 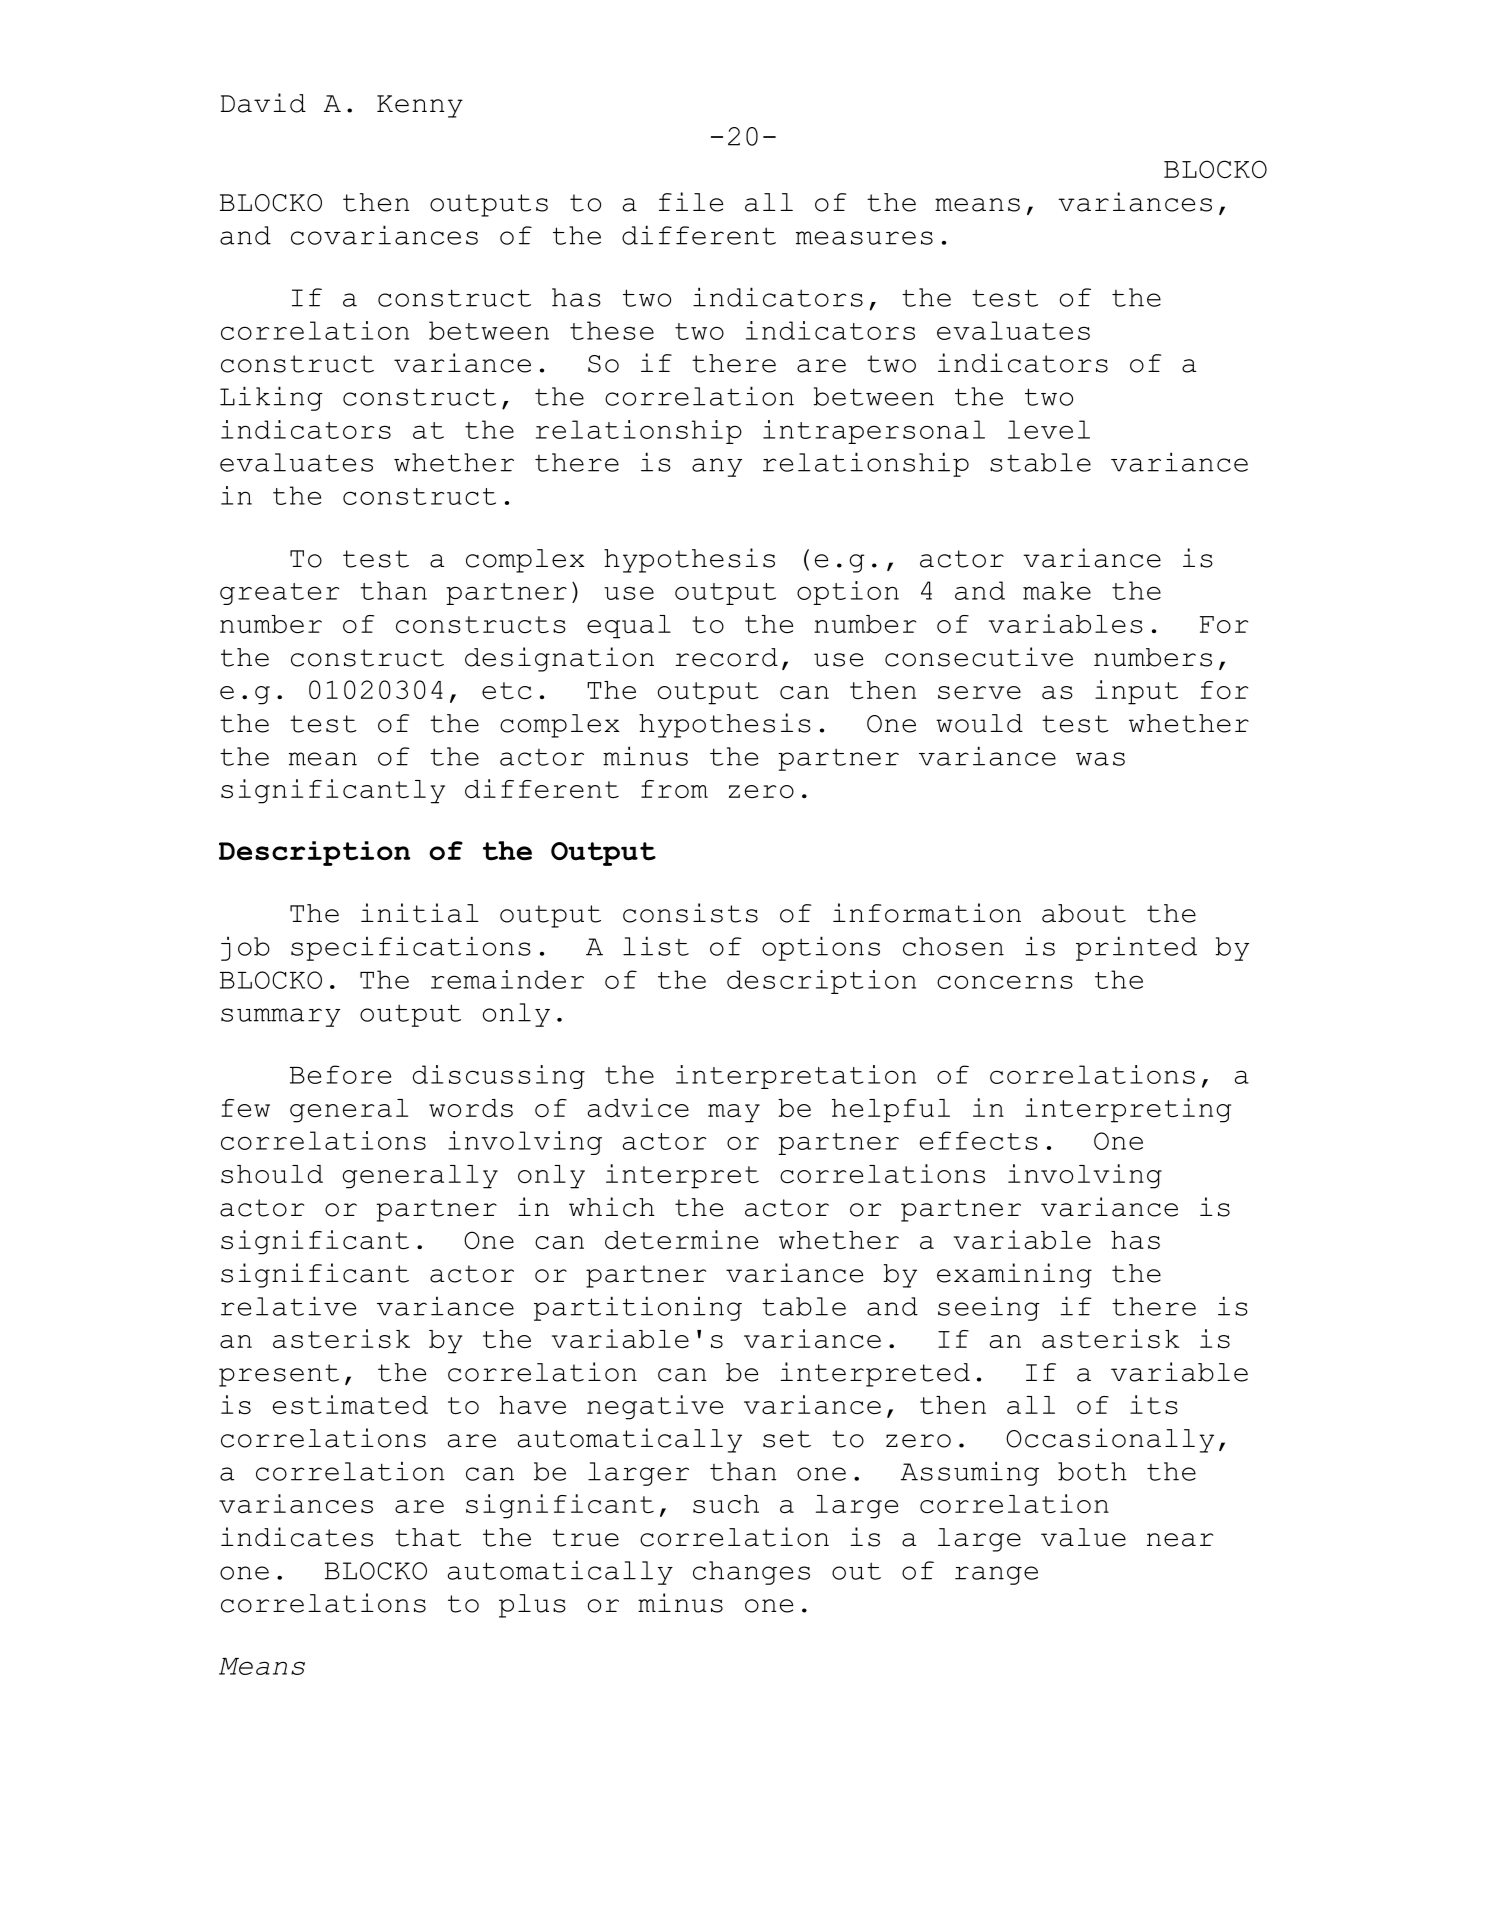 I want to click on relative, so click(x=288, y=1306).
